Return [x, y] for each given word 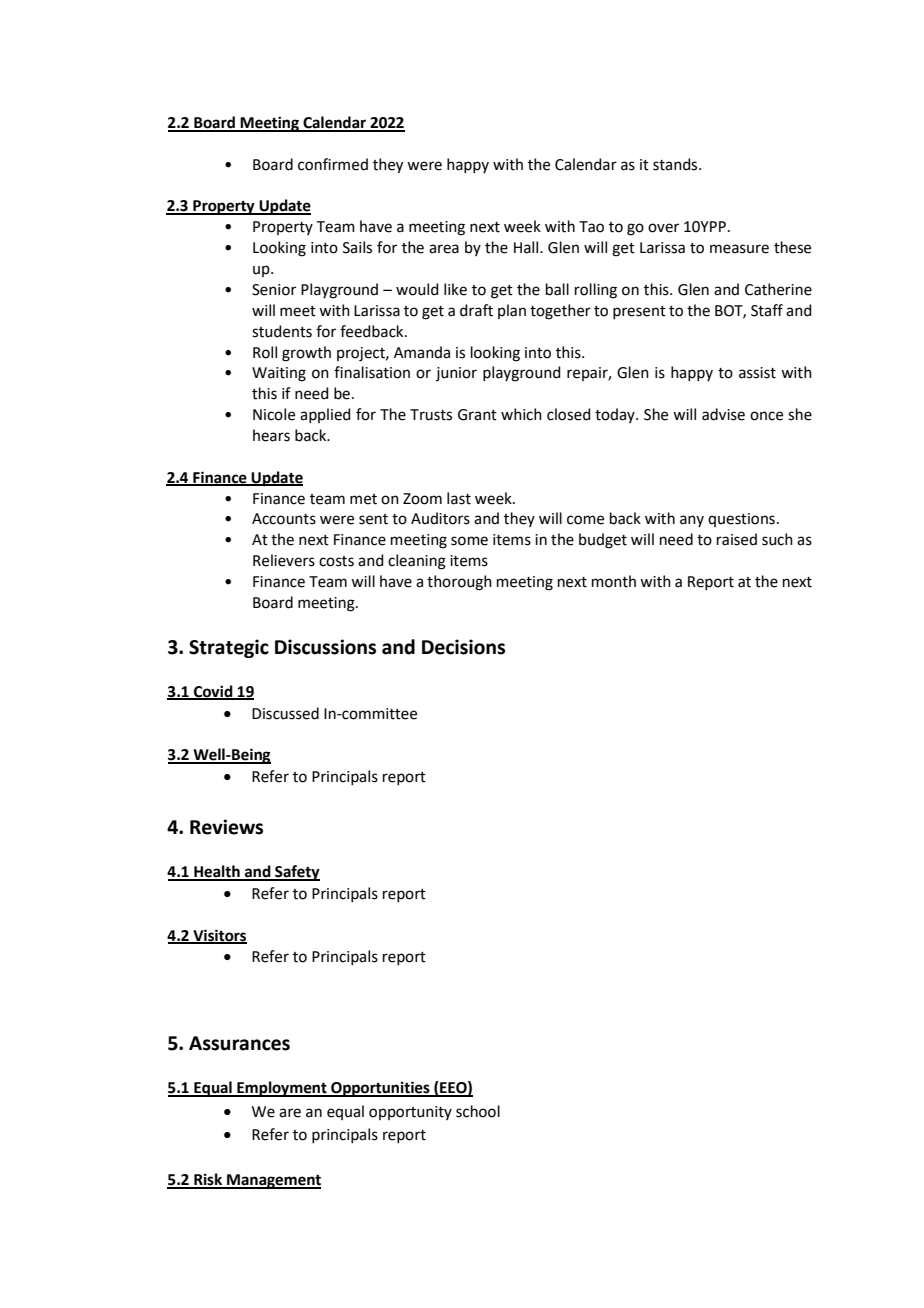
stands [676, 164]
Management [273, 1181]
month [614, 581]
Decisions [463, 647]
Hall [527, 247]
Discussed [285, 713]
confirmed [333, 164]
